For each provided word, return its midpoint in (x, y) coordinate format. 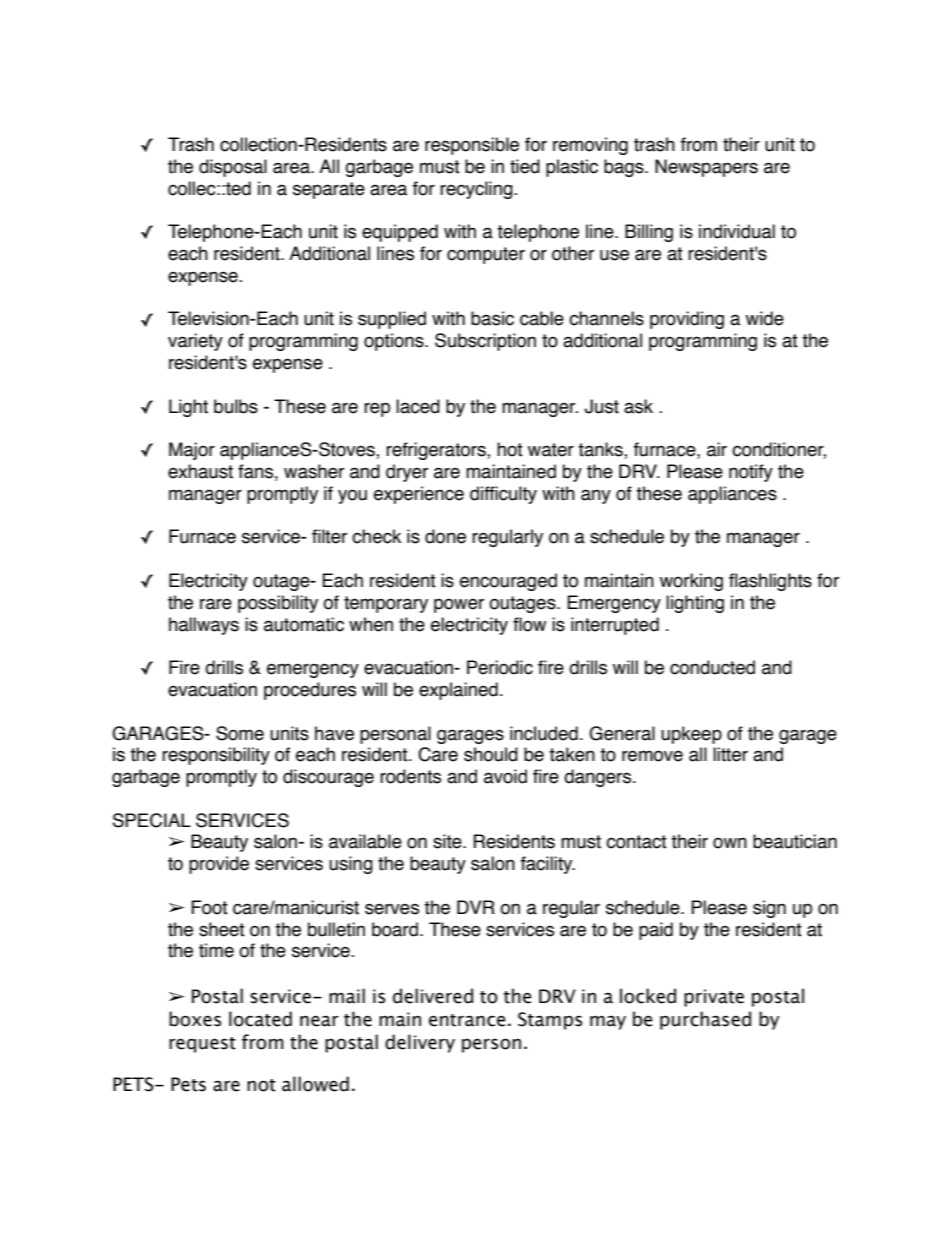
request (202, 1045)
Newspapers (706, 168)
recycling (477, 190)
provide (219, 865)
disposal (233, 168)
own (730, 843)
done (445, 536)
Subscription (485, 342)
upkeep (691, 735)
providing (687, 320)
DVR (476, 907)
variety (195, 342)
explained (458, 691)
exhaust (200, 471)
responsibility (216, 756)
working (691, 582)
